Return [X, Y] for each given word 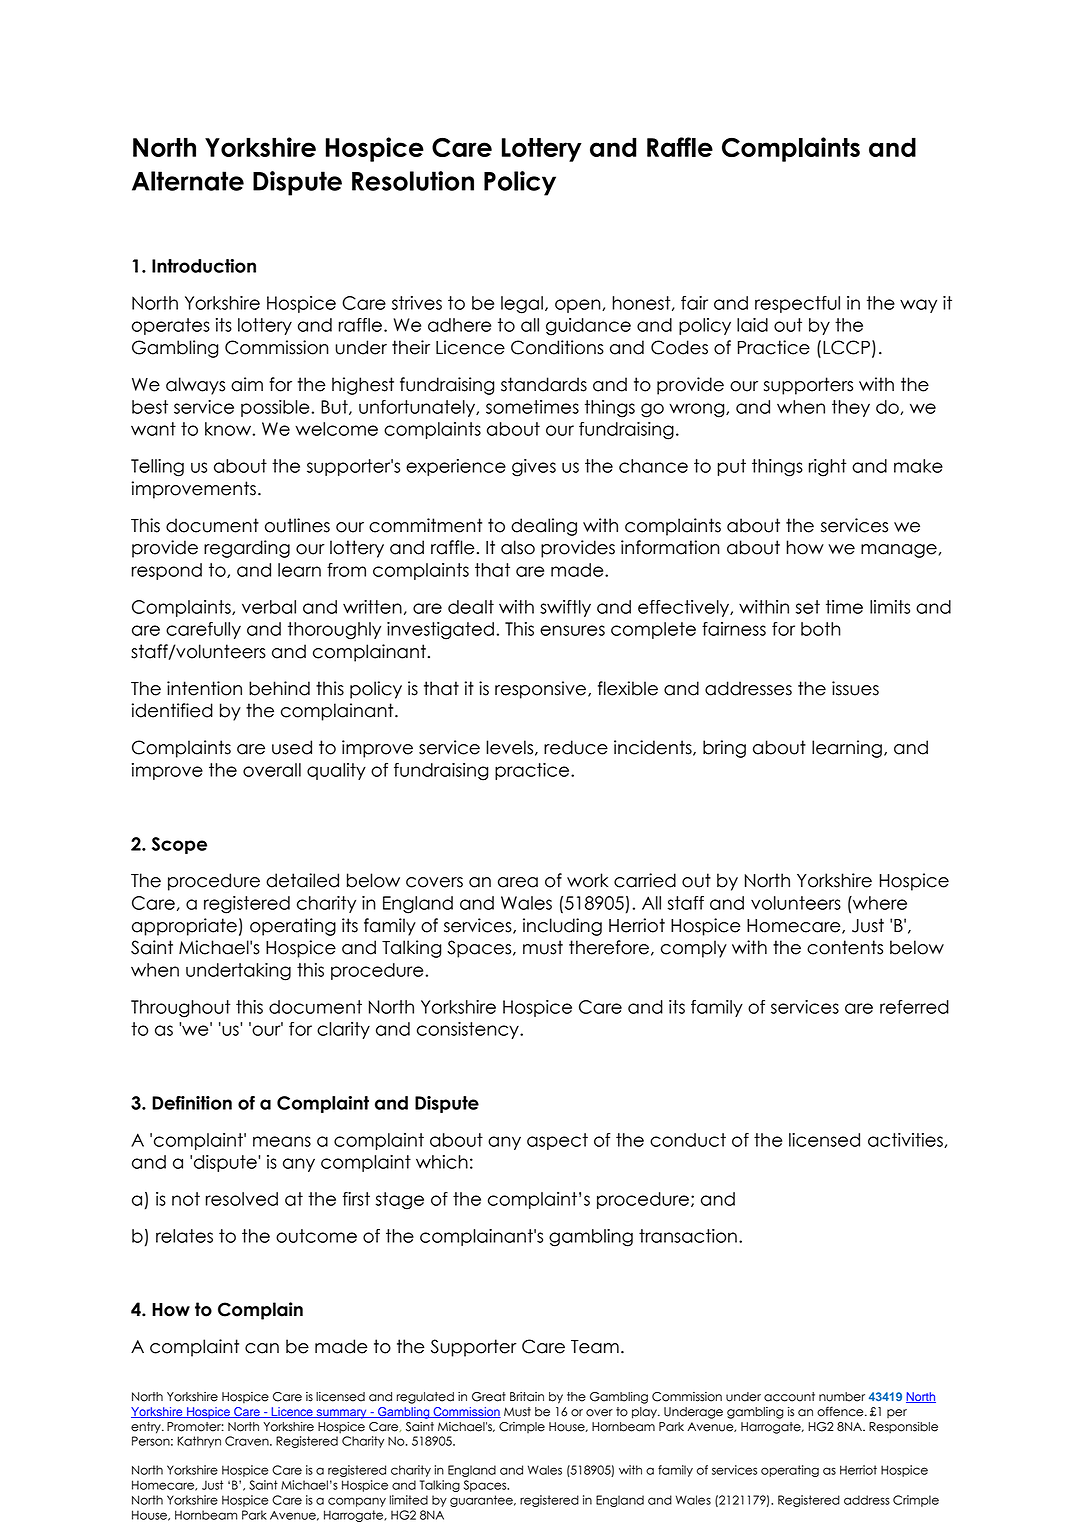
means [282, 1141]
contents [845, 947]
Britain [527, 1397]
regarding [247, 549]
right [828, 468]
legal [522, 305]
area [518, 882]
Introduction [204, 266]
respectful [797, 304]
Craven [248, 1441]
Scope [179, 845]
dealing [544, 527]
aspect [557, 1141]
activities [906, 1140]
